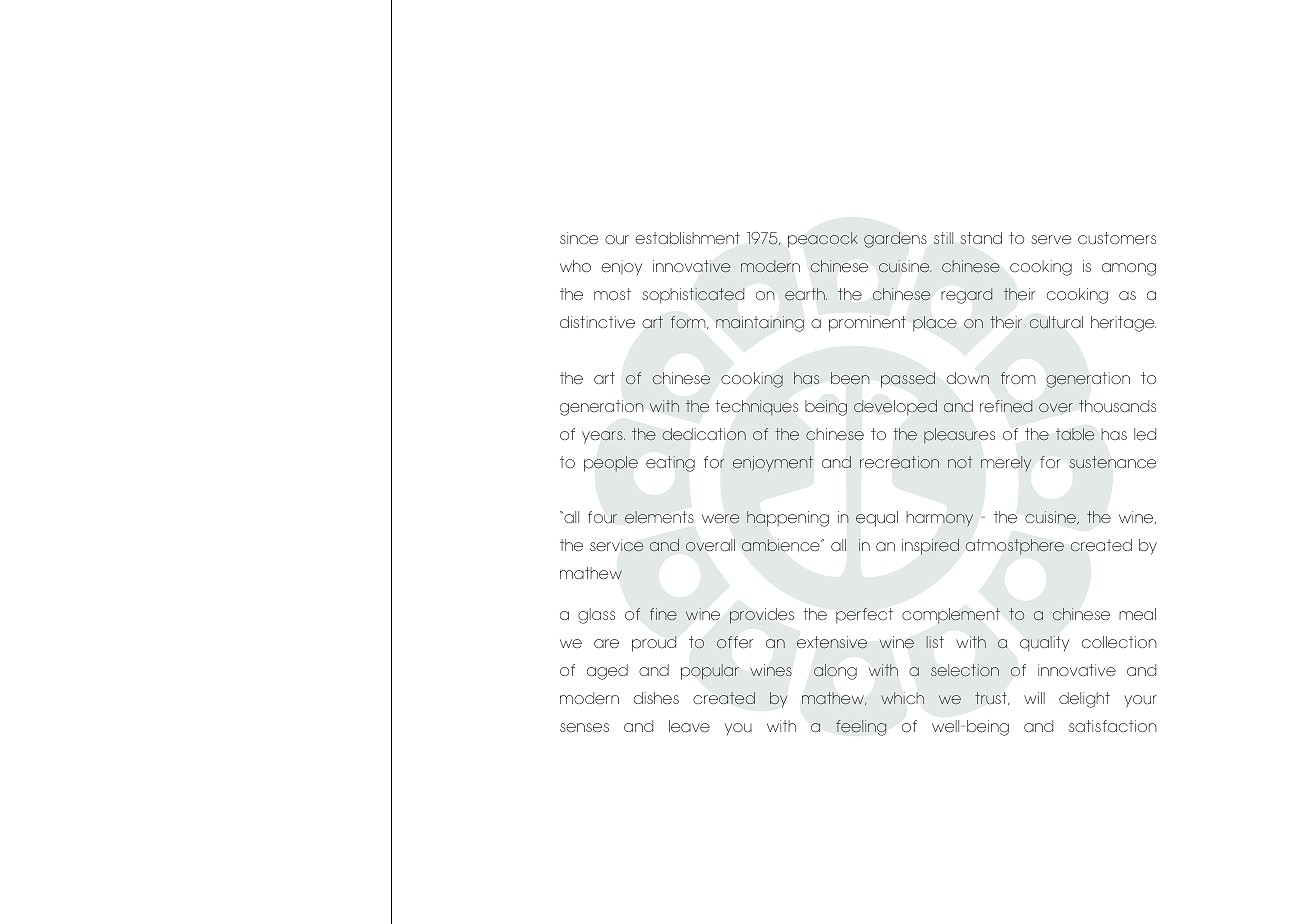 The width and height of the screenshot is (1308, 924). I want to click on service, so click(617, 545).
